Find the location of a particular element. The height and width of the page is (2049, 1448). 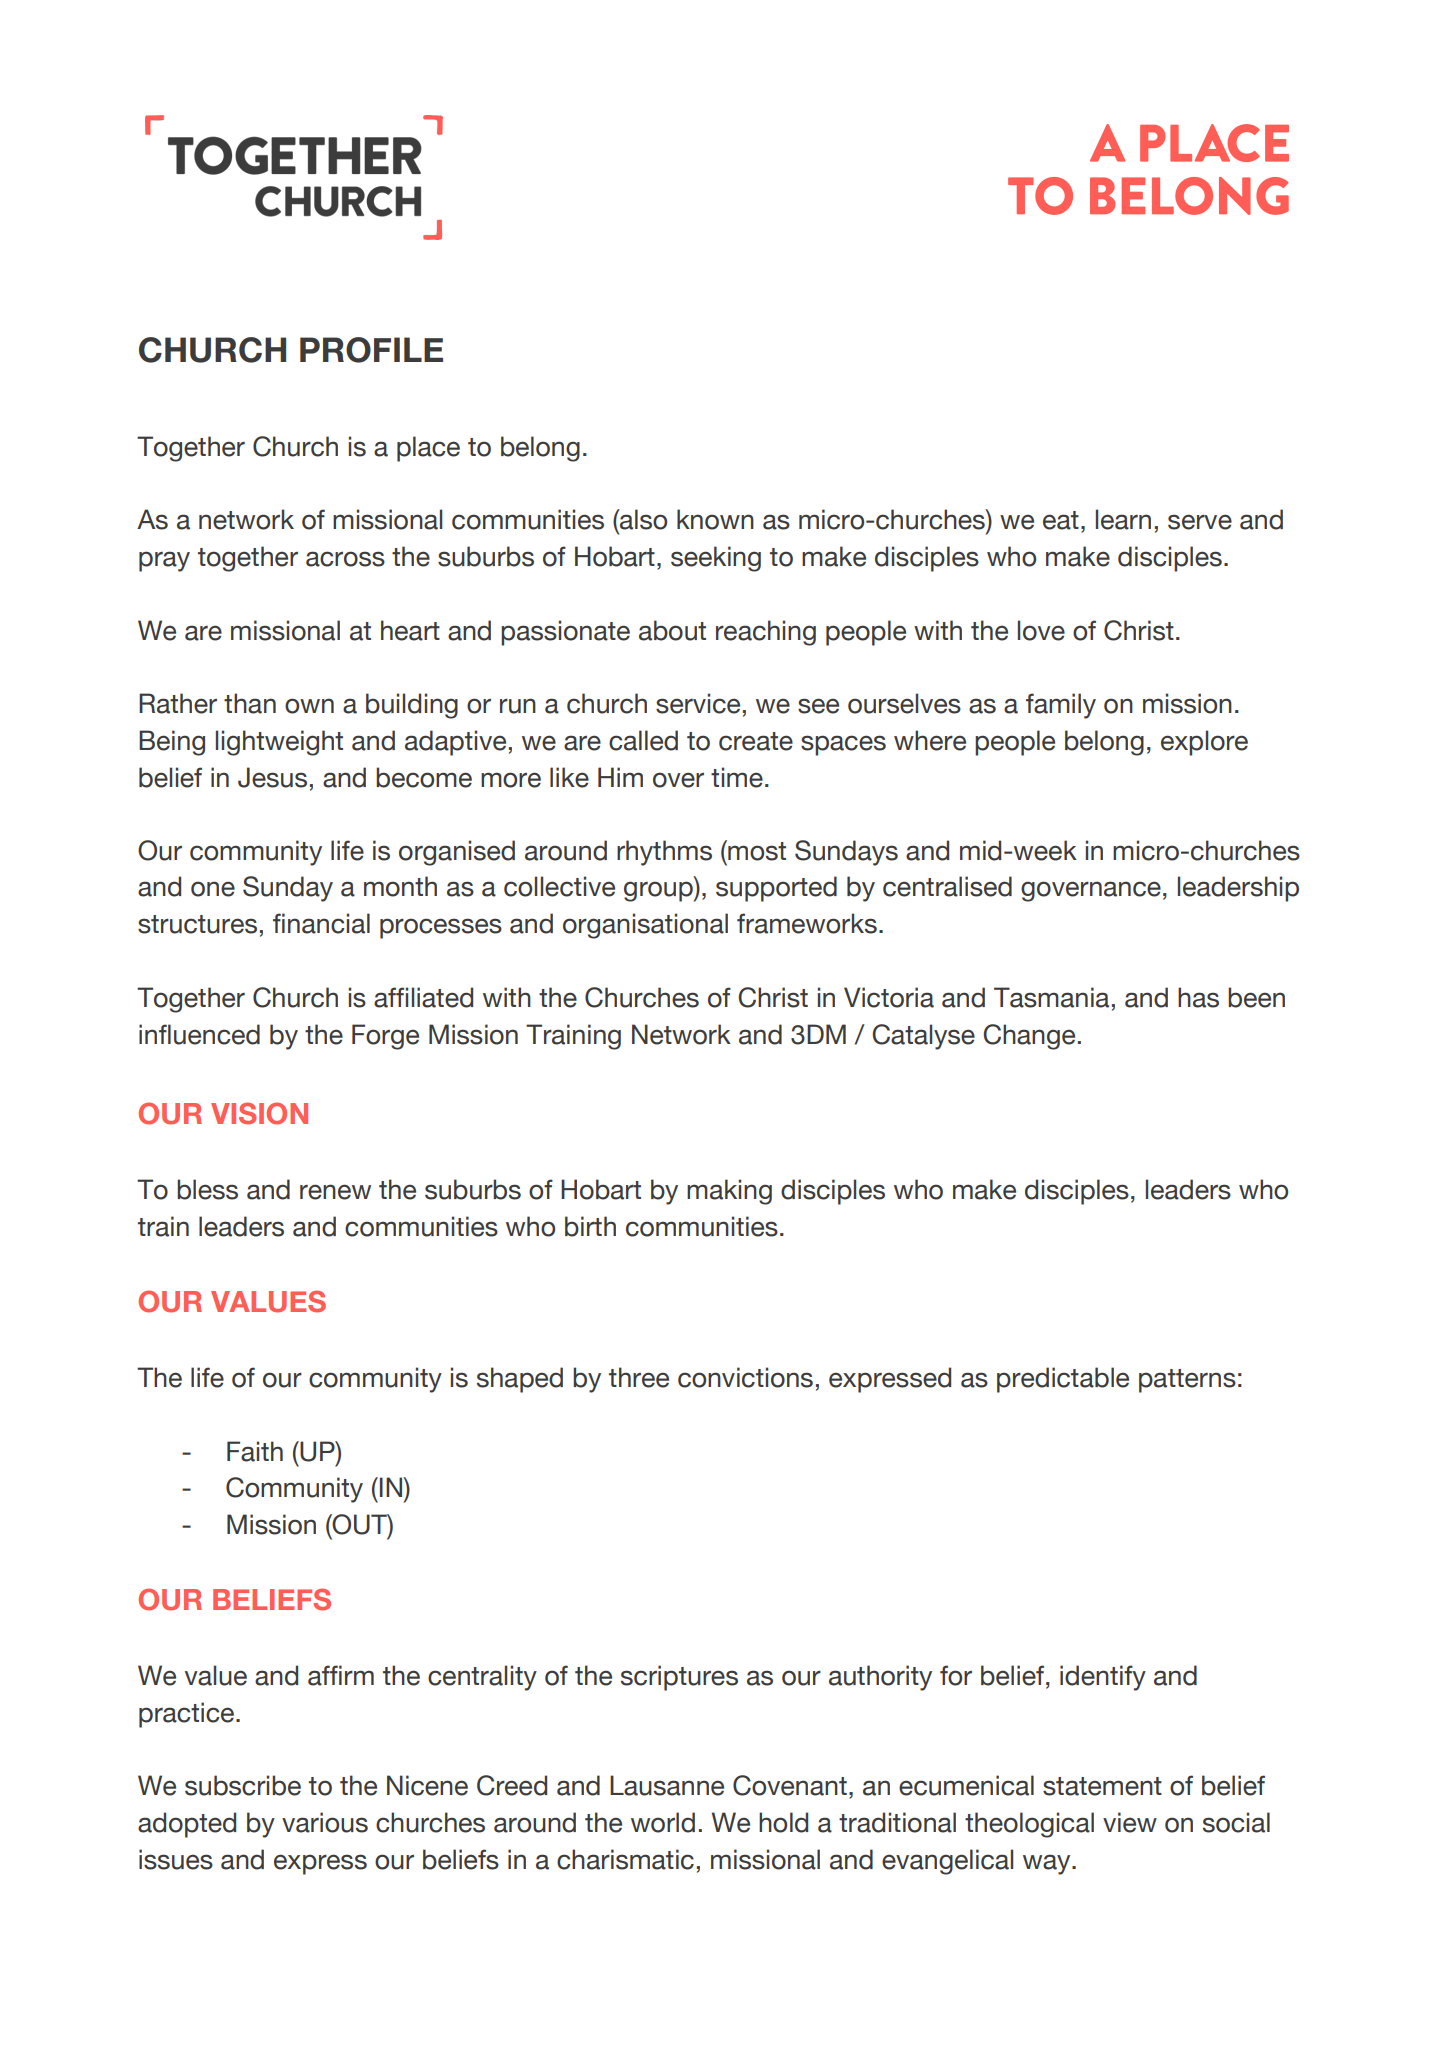

learn is located at coordinates (1123, 519).
